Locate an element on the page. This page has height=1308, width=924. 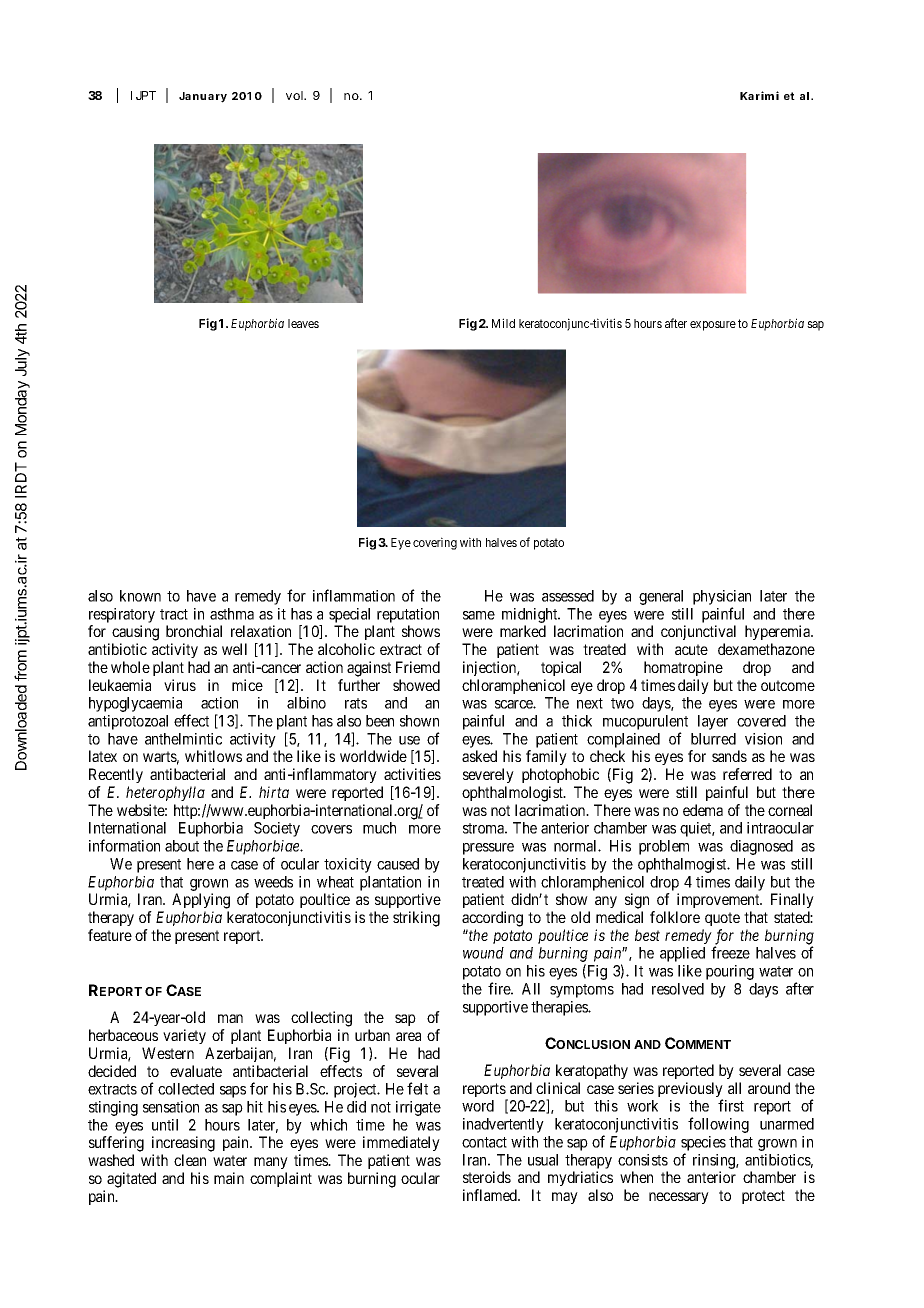
bronchial is located at coordinates (194, 631).
